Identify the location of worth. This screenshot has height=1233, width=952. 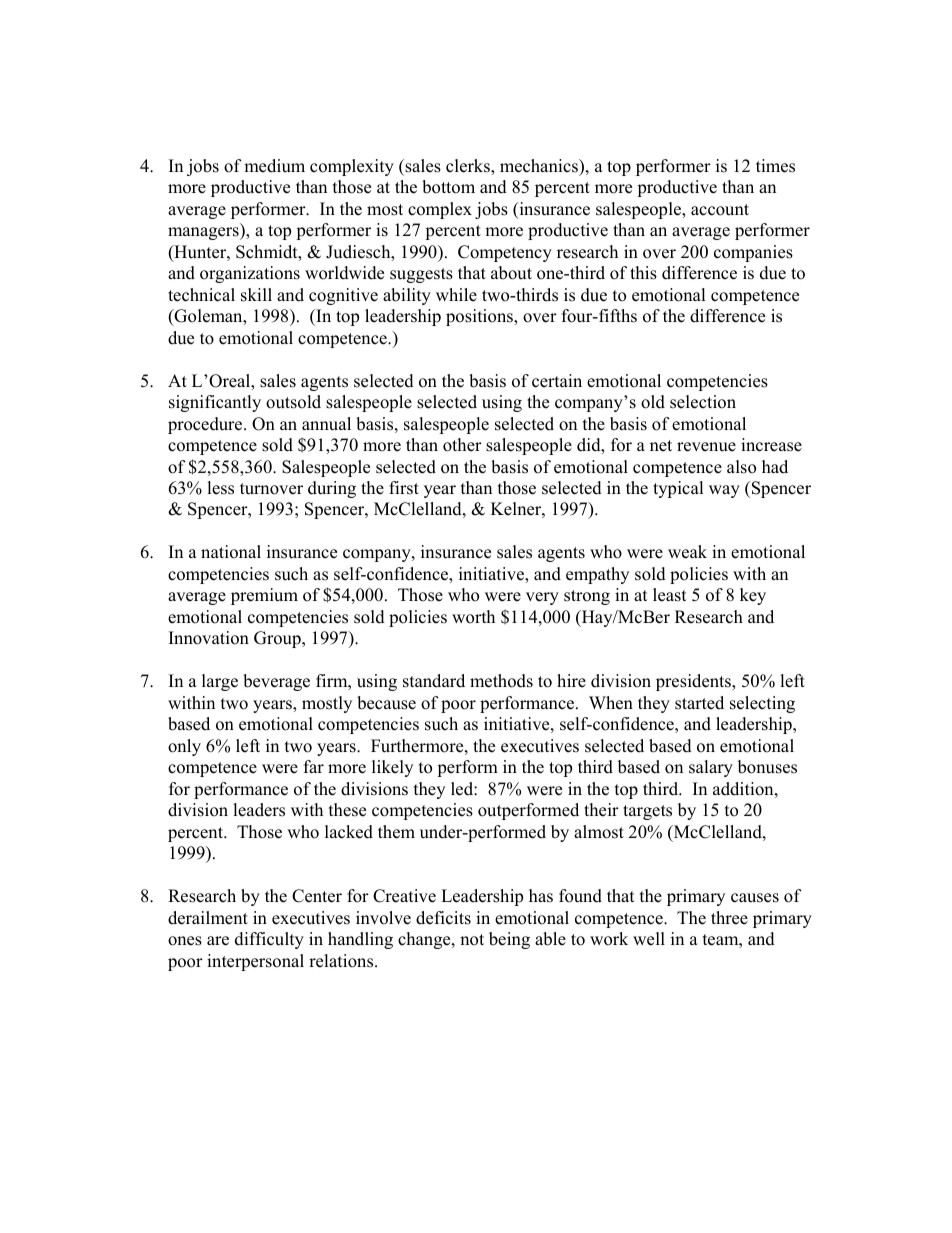
(473, 617).
